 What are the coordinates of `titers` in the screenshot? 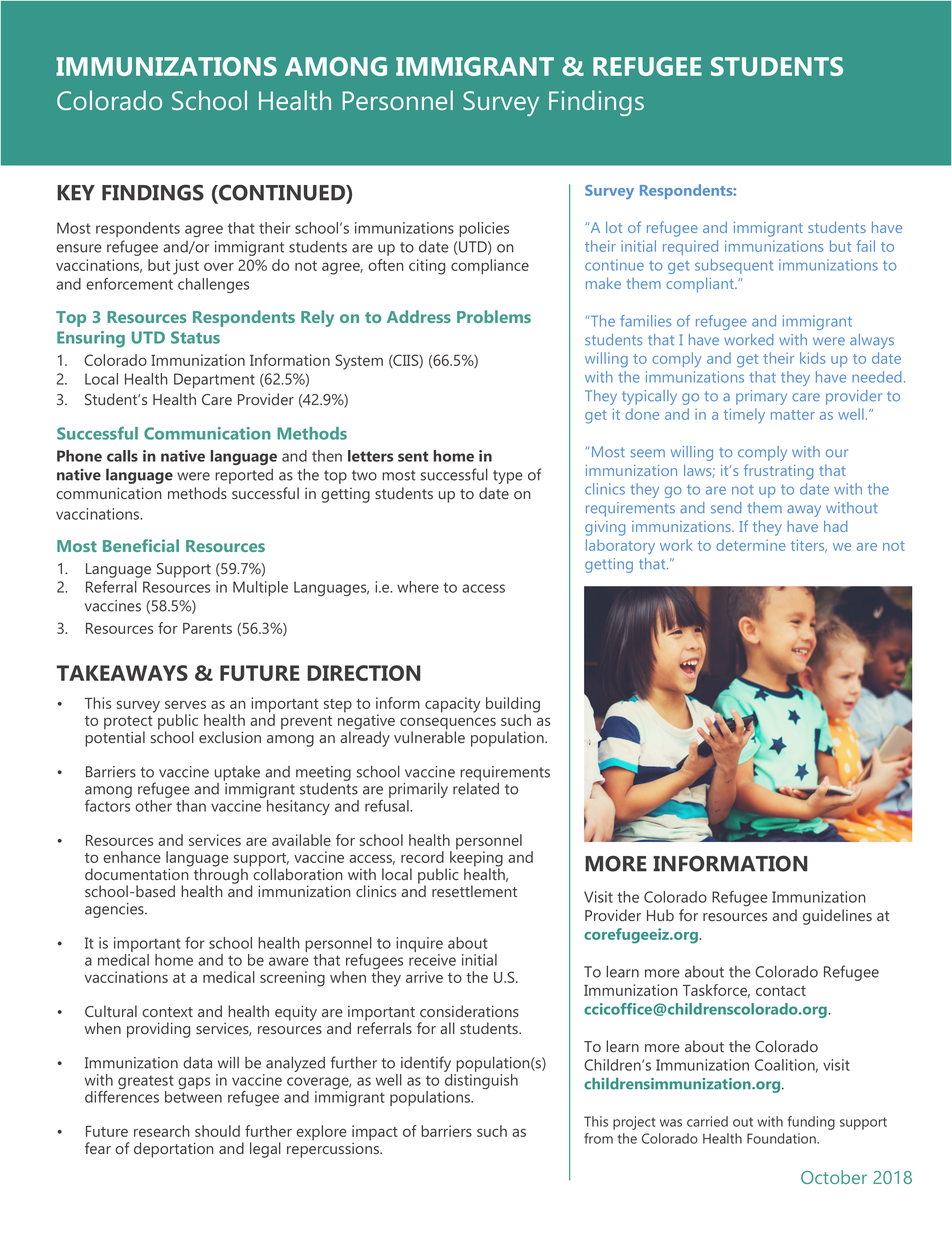 It's located at (809, 546).
